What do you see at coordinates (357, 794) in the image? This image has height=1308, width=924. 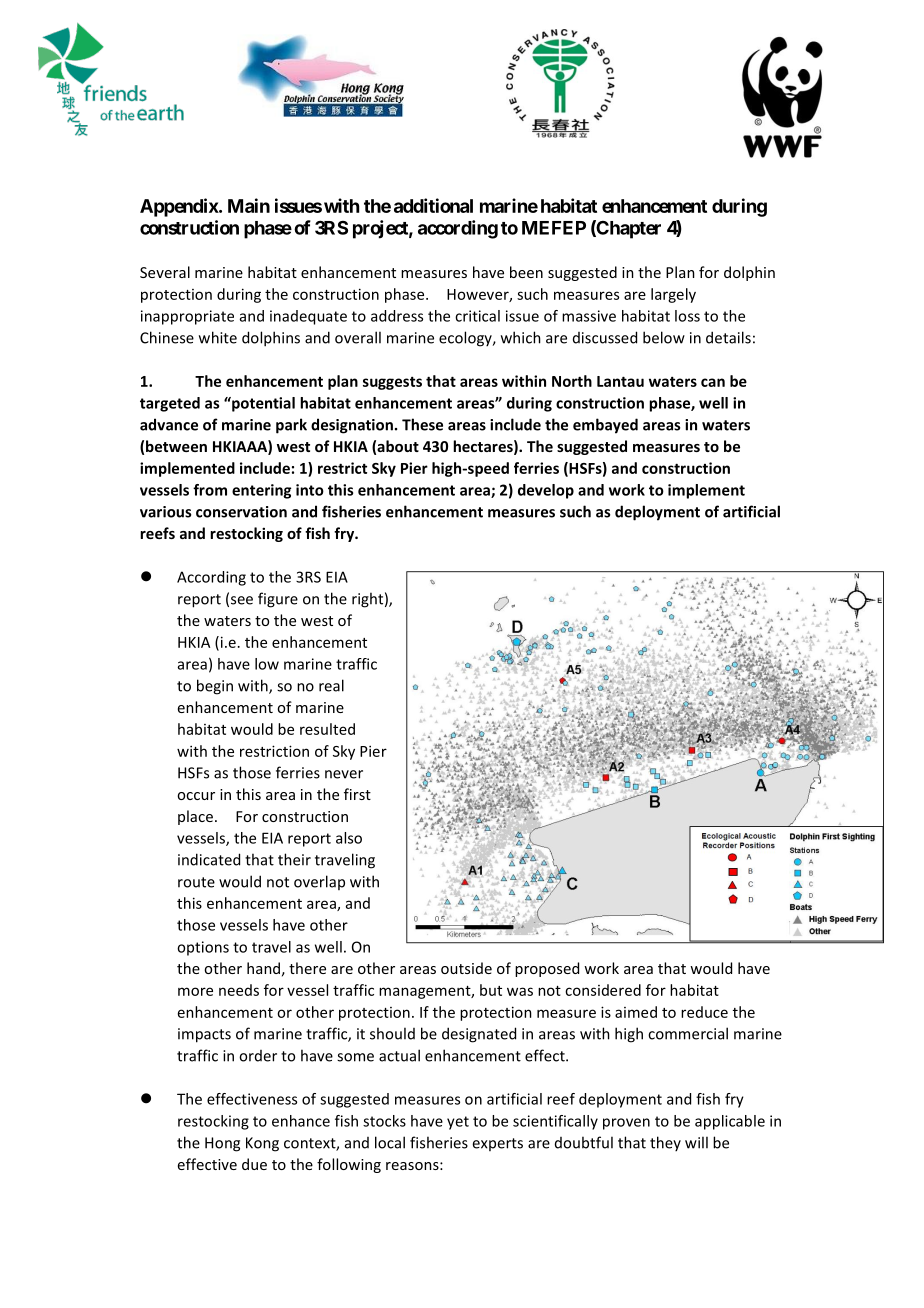 I see `first` at bounding box center [357, 794].
